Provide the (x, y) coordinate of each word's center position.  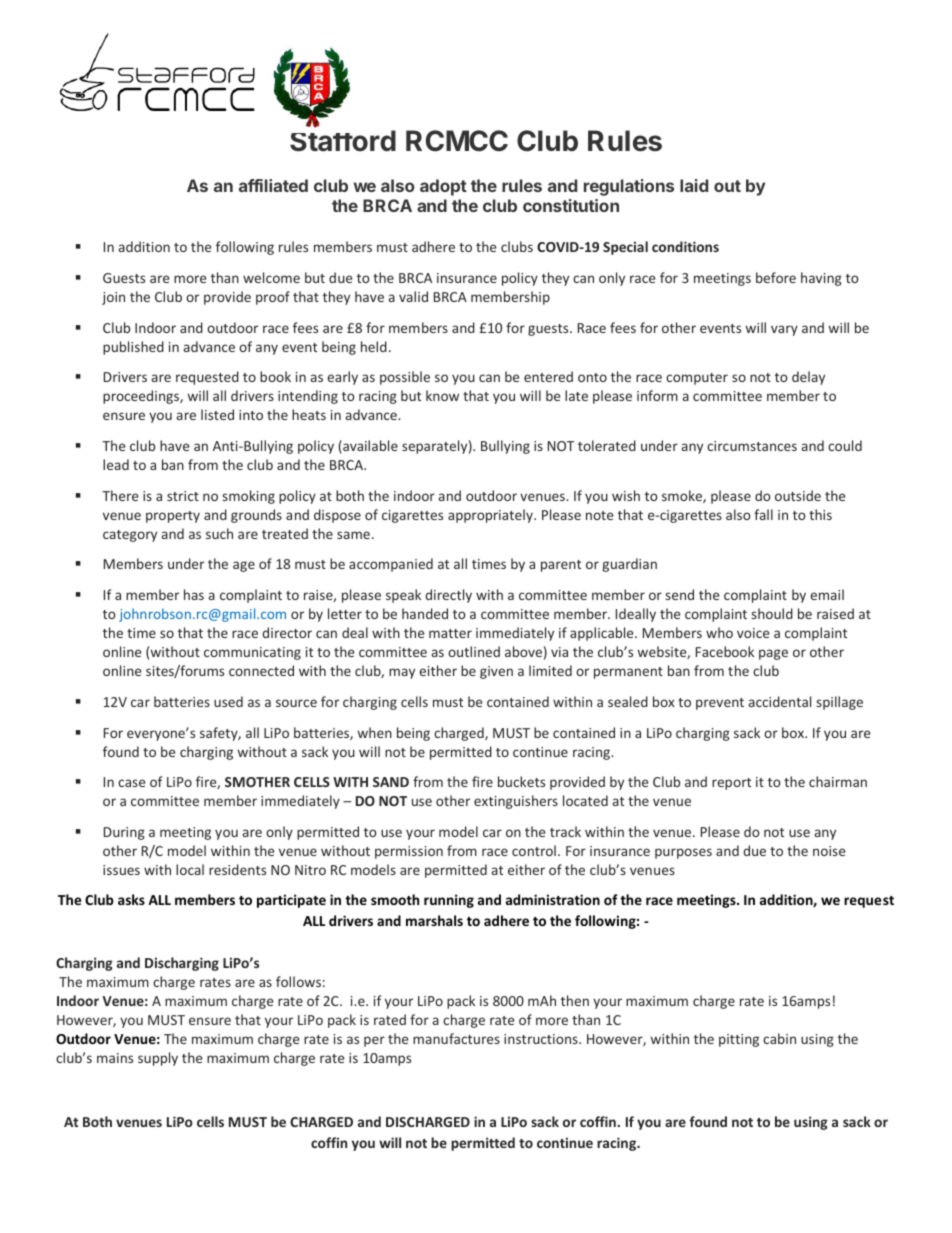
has (194, 594)
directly (448, 596)
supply (158, 1059)
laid (694, 185)
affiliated (273, 185)
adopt (443, 187)
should (772, 613)
